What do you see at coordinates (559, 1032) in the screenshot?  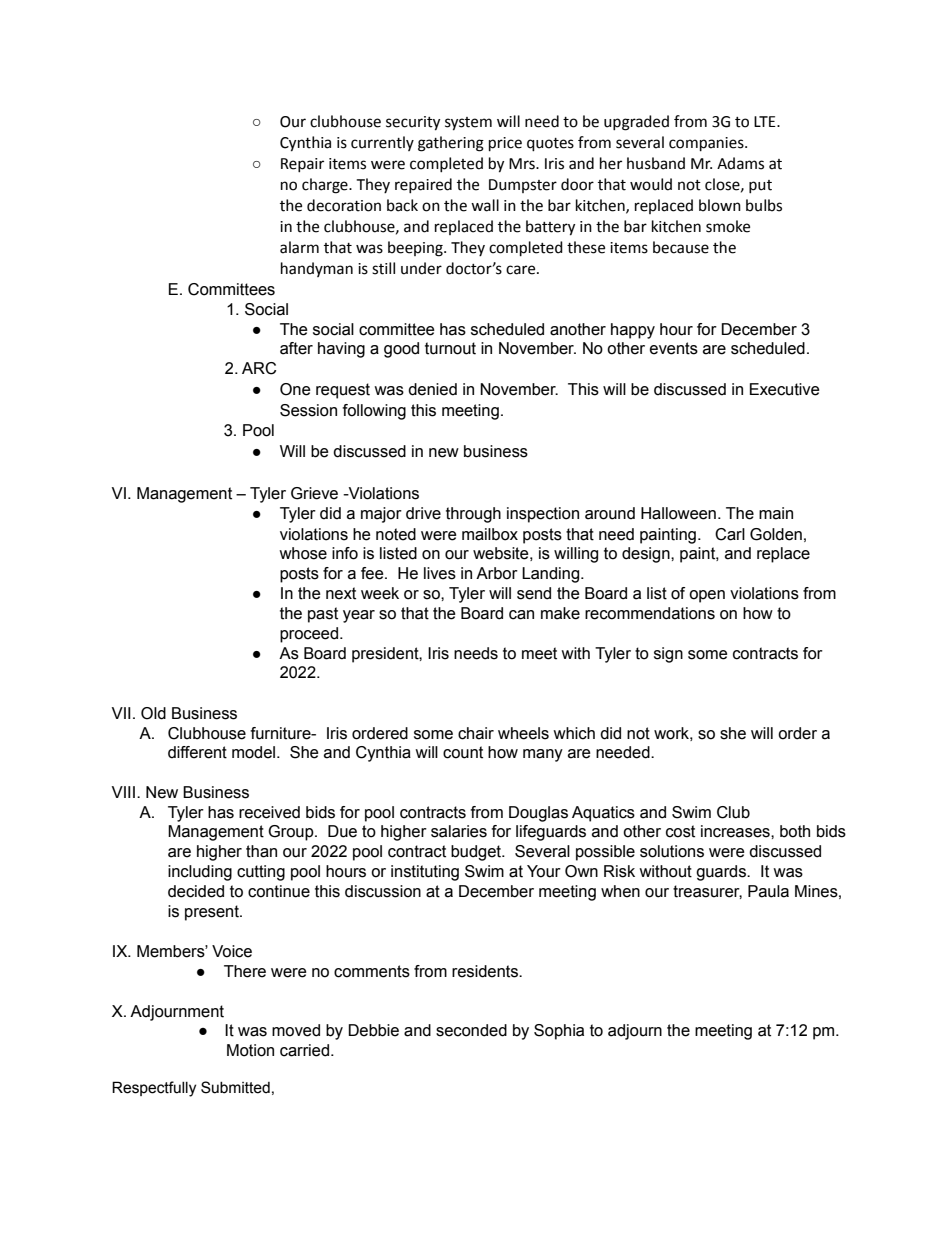 I see `Sophia` at bounding box center [559, 1032].
